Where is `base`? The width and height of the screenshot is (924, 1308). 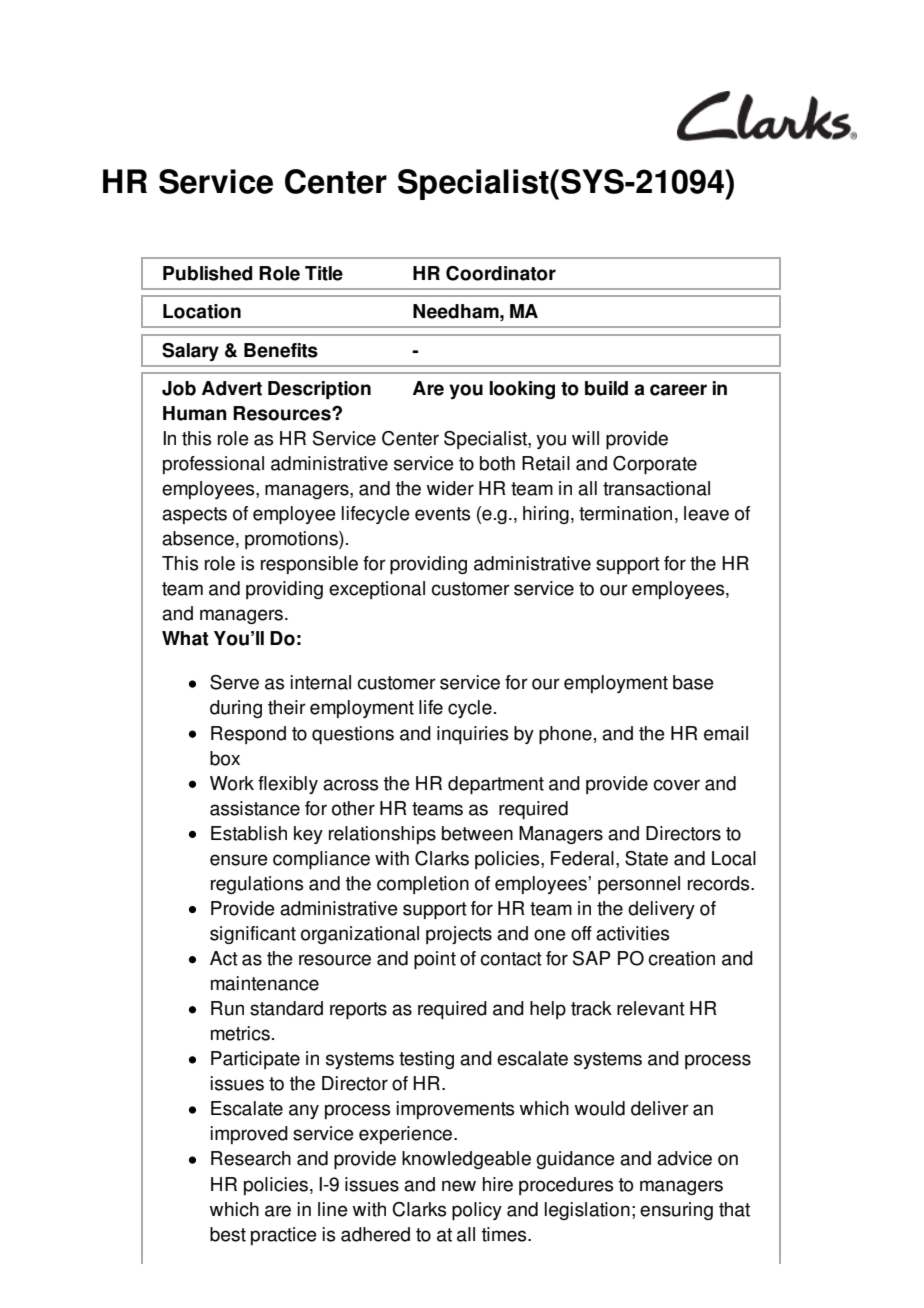
base is located at coordinates (693, 682).
